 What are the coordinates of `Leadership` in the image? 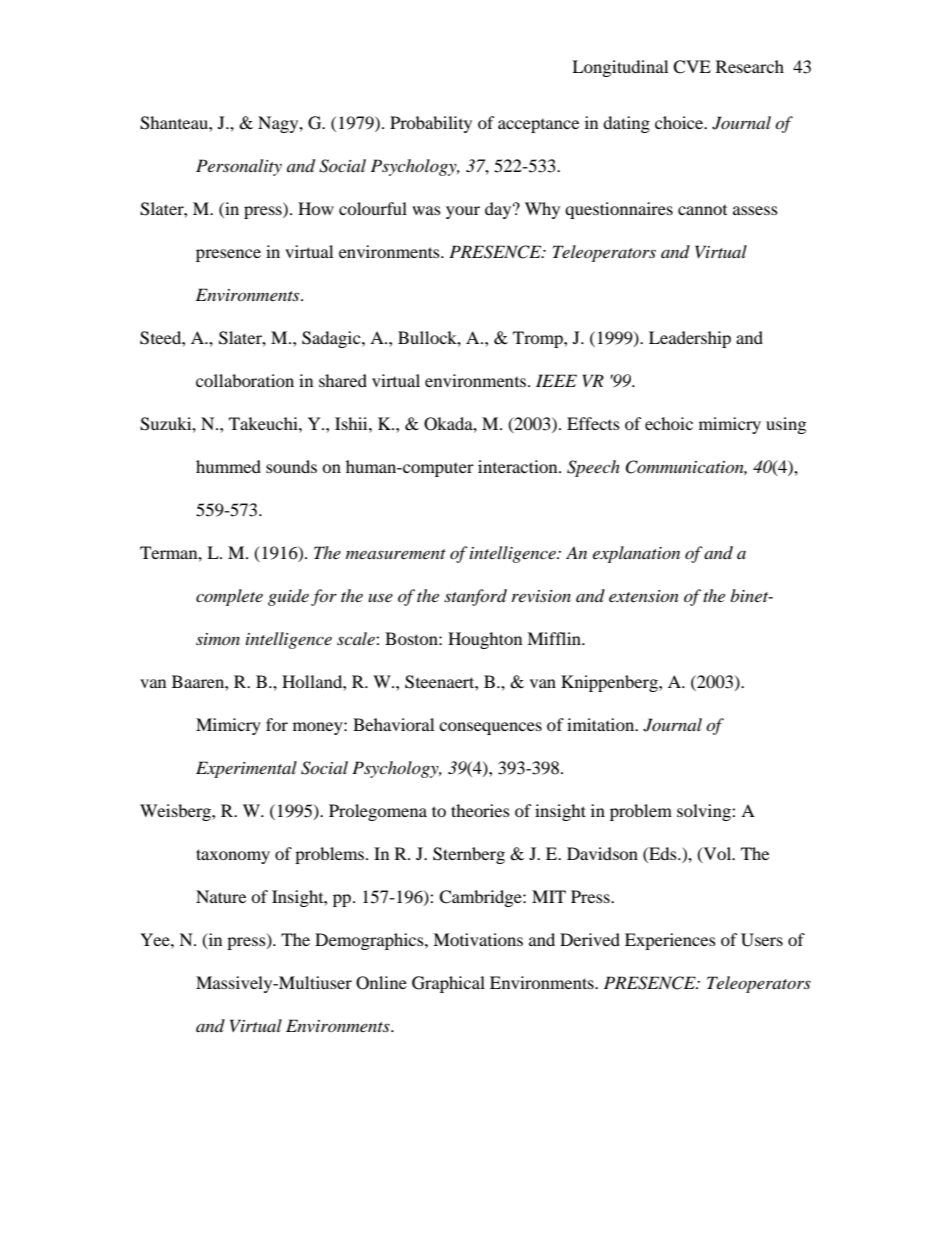 It's located at (690, 339).
